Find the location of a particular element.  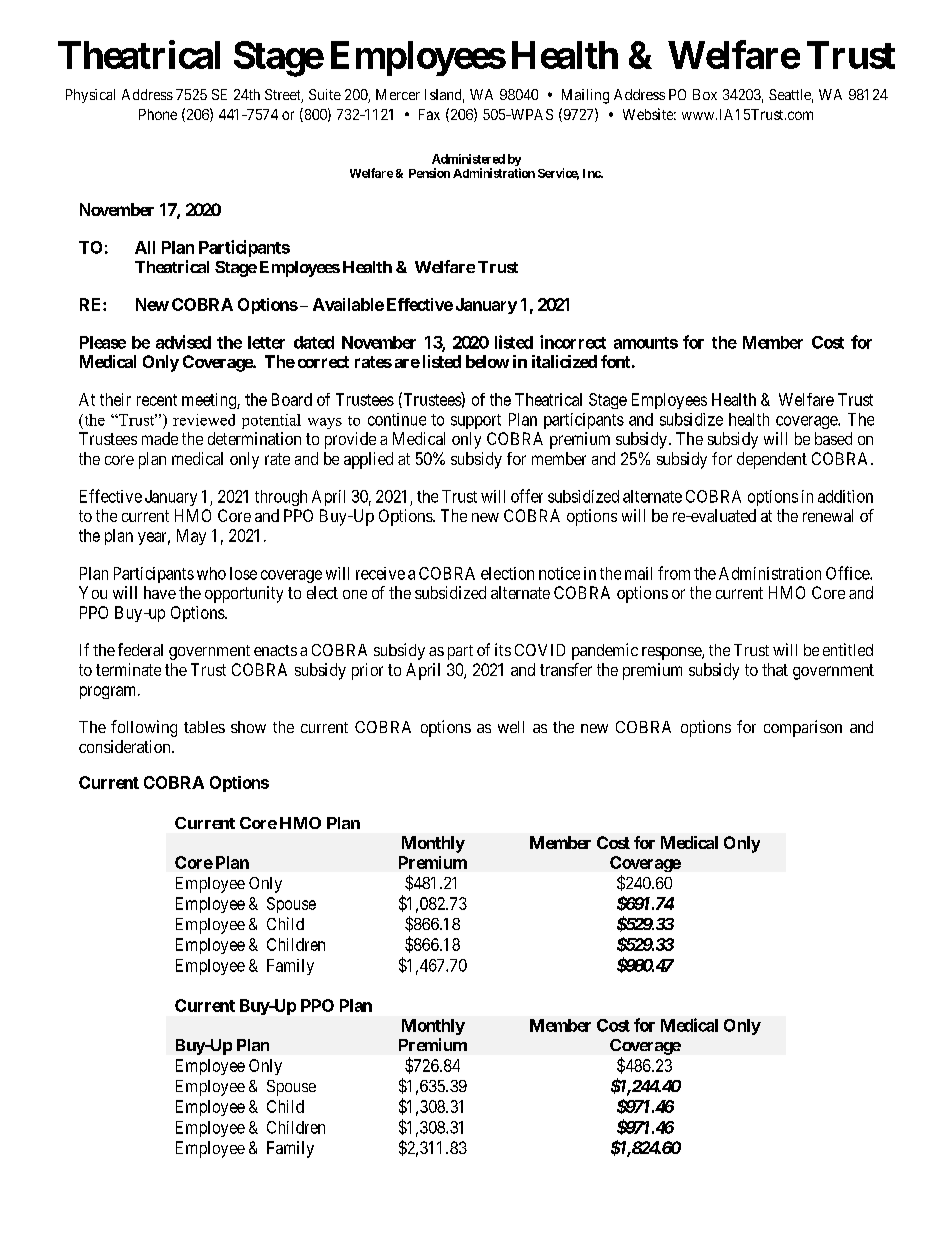

advised is located at coordinates (183, 342).
